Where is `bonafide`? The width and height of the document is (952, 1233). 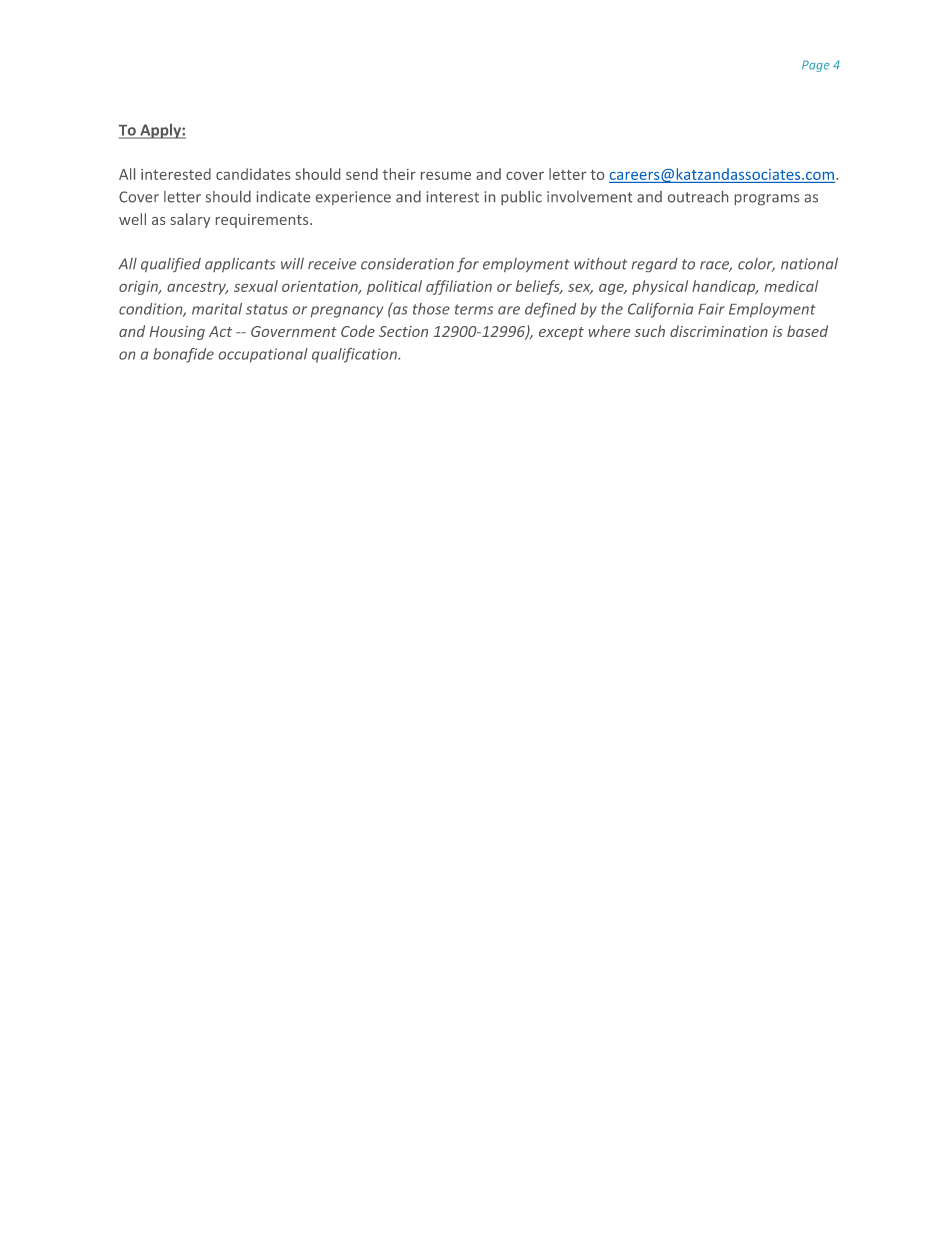 bonafide is located at coordinates (183, 355).
